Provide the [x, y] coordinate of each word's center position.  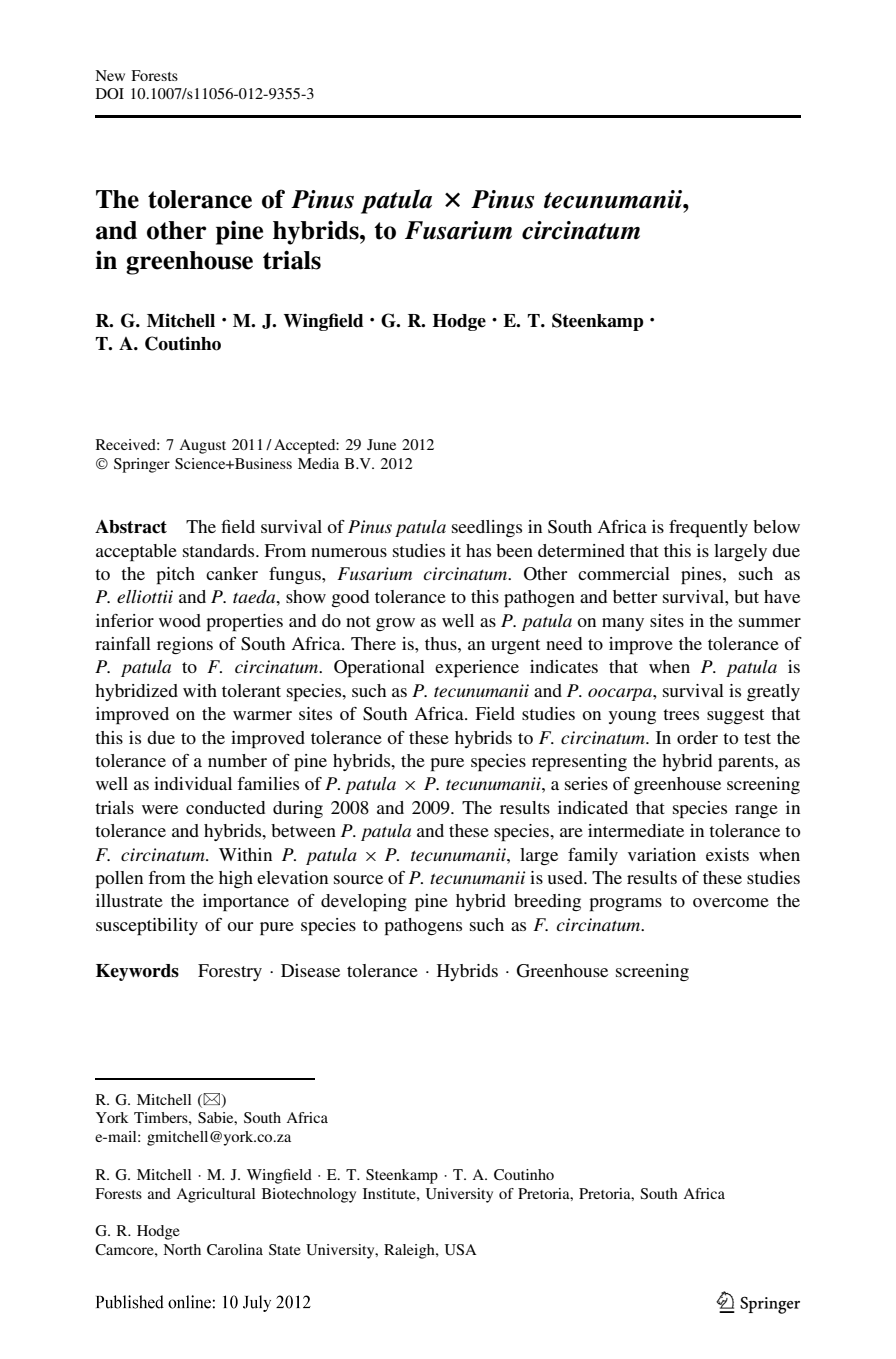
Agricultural [215, 1195]
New [110, 75]
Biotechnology [309, 1195]
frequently [708, 529]
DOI [110, 93]
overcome [731, 902]
